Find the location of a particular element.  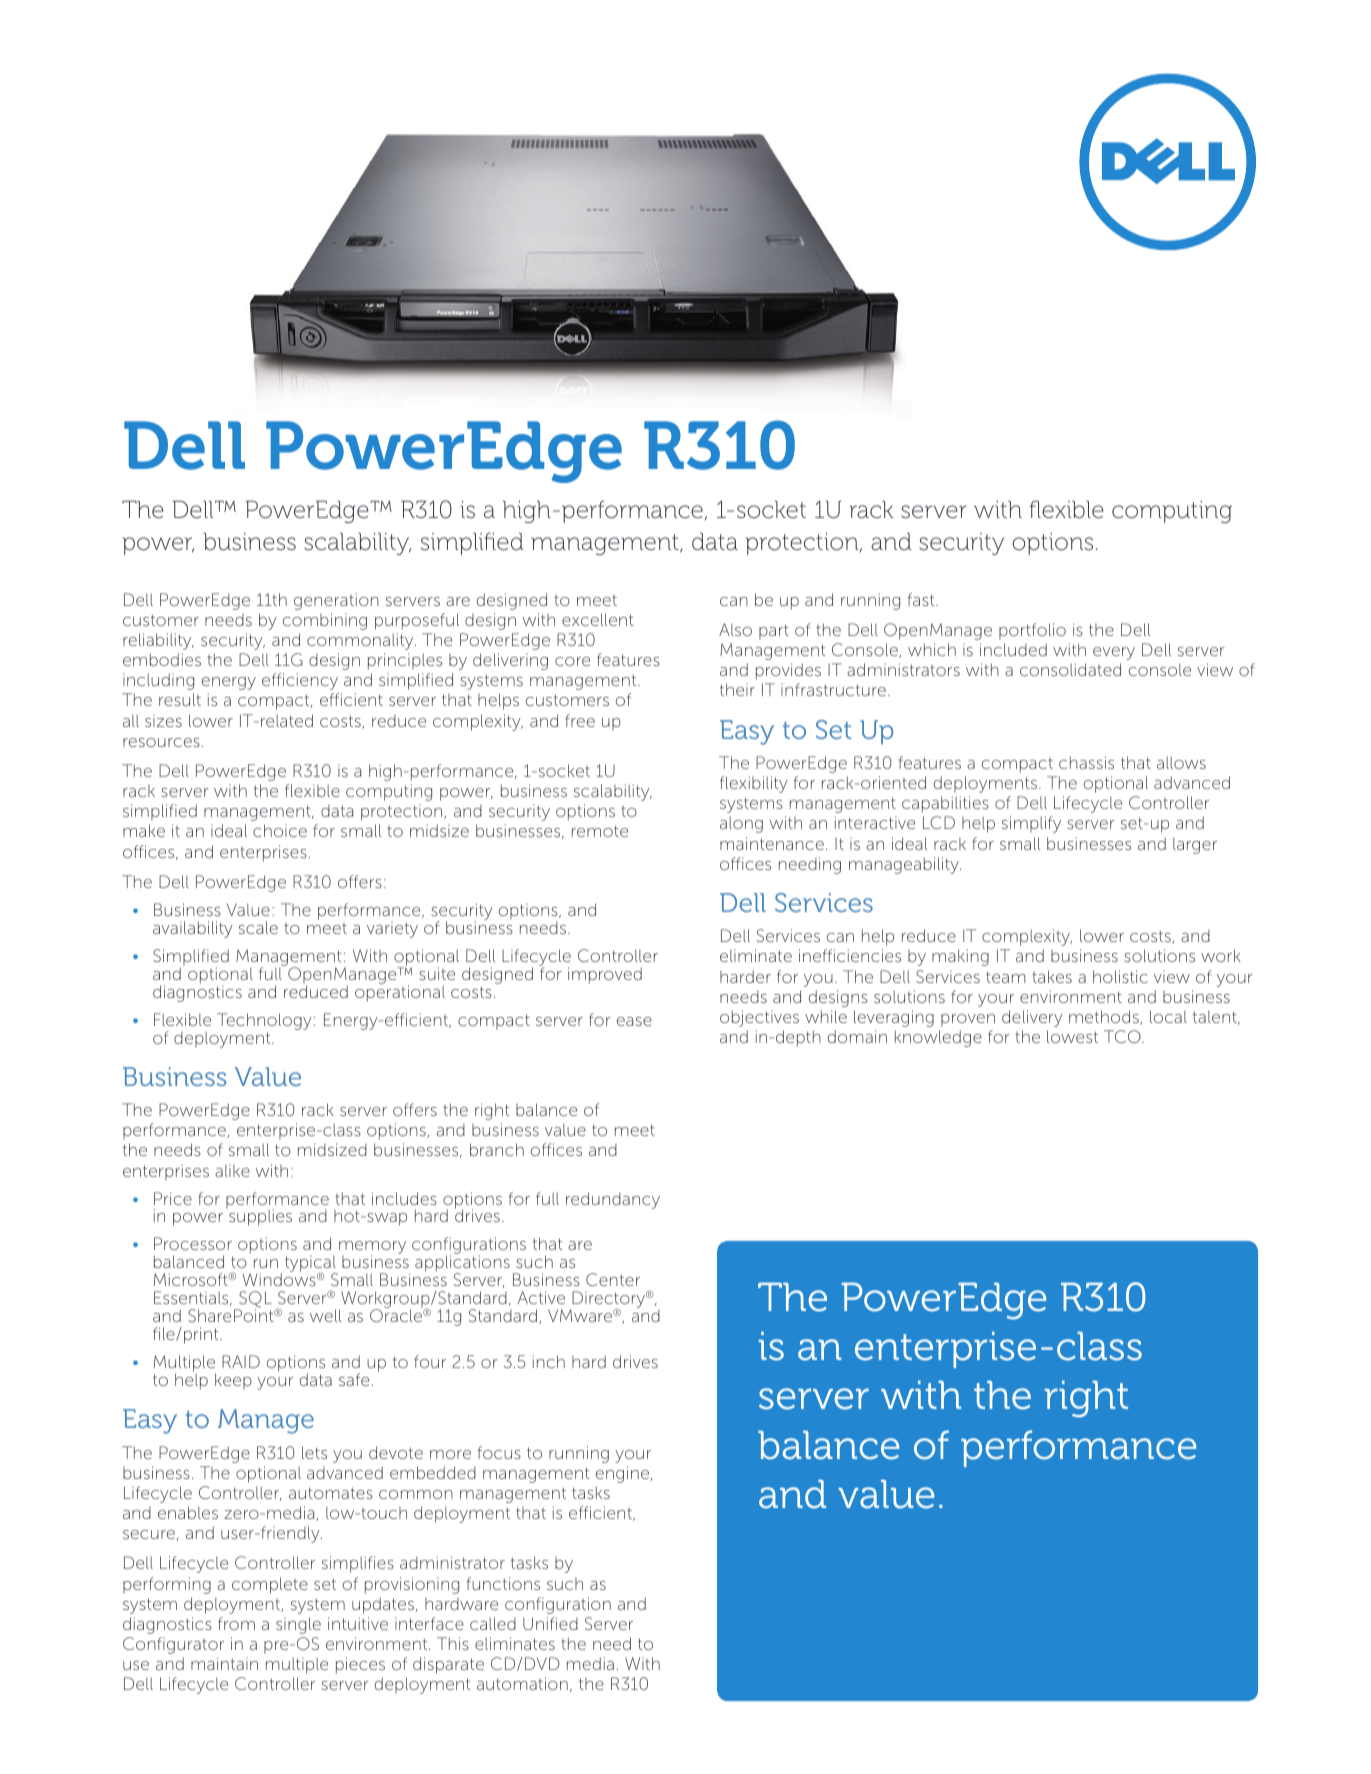

Also is located at coordinates (735, 629).
